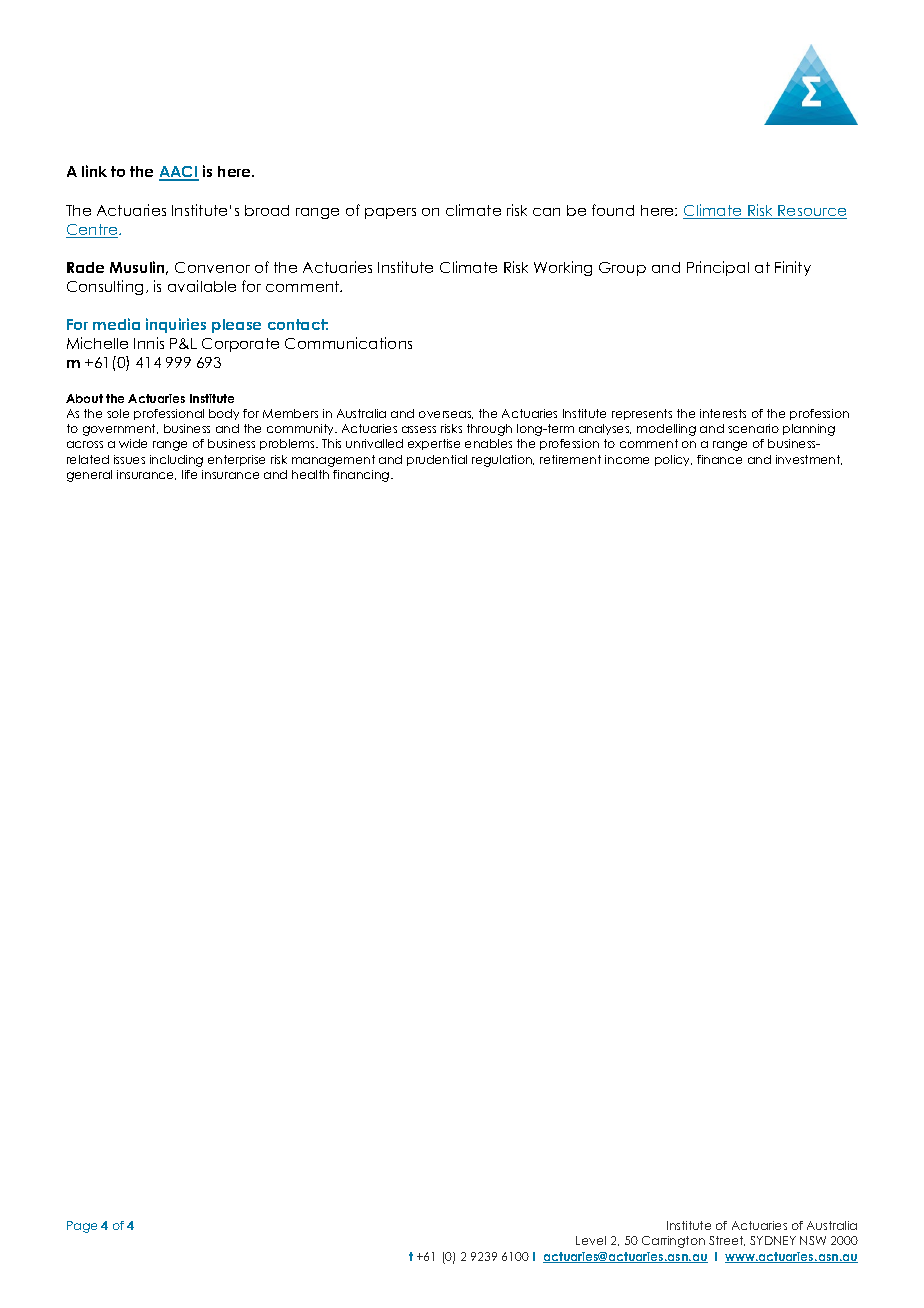  I want to click on life, so click(189, 474).
